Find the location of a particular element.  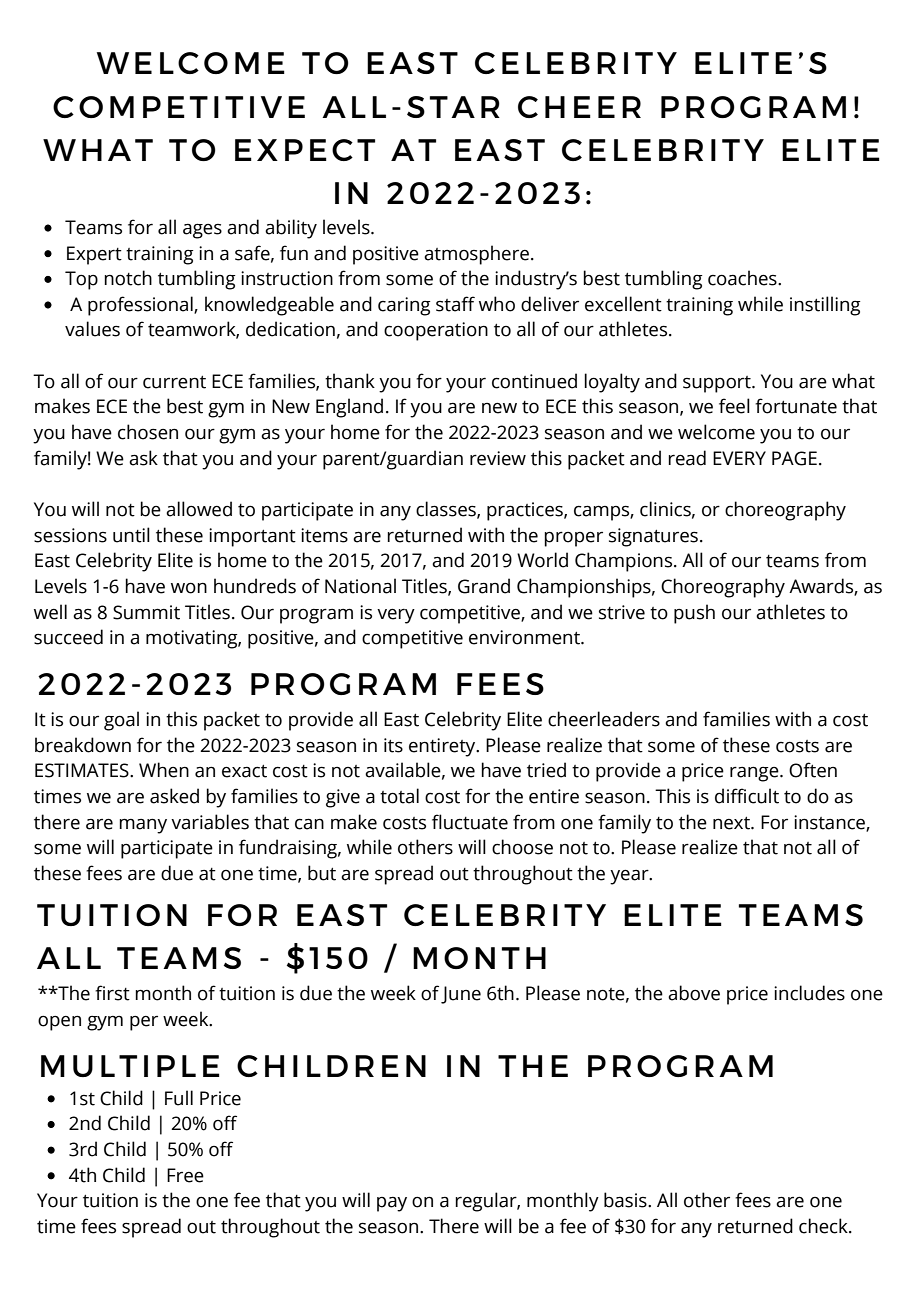

many is located at coordinates (143, 826).
